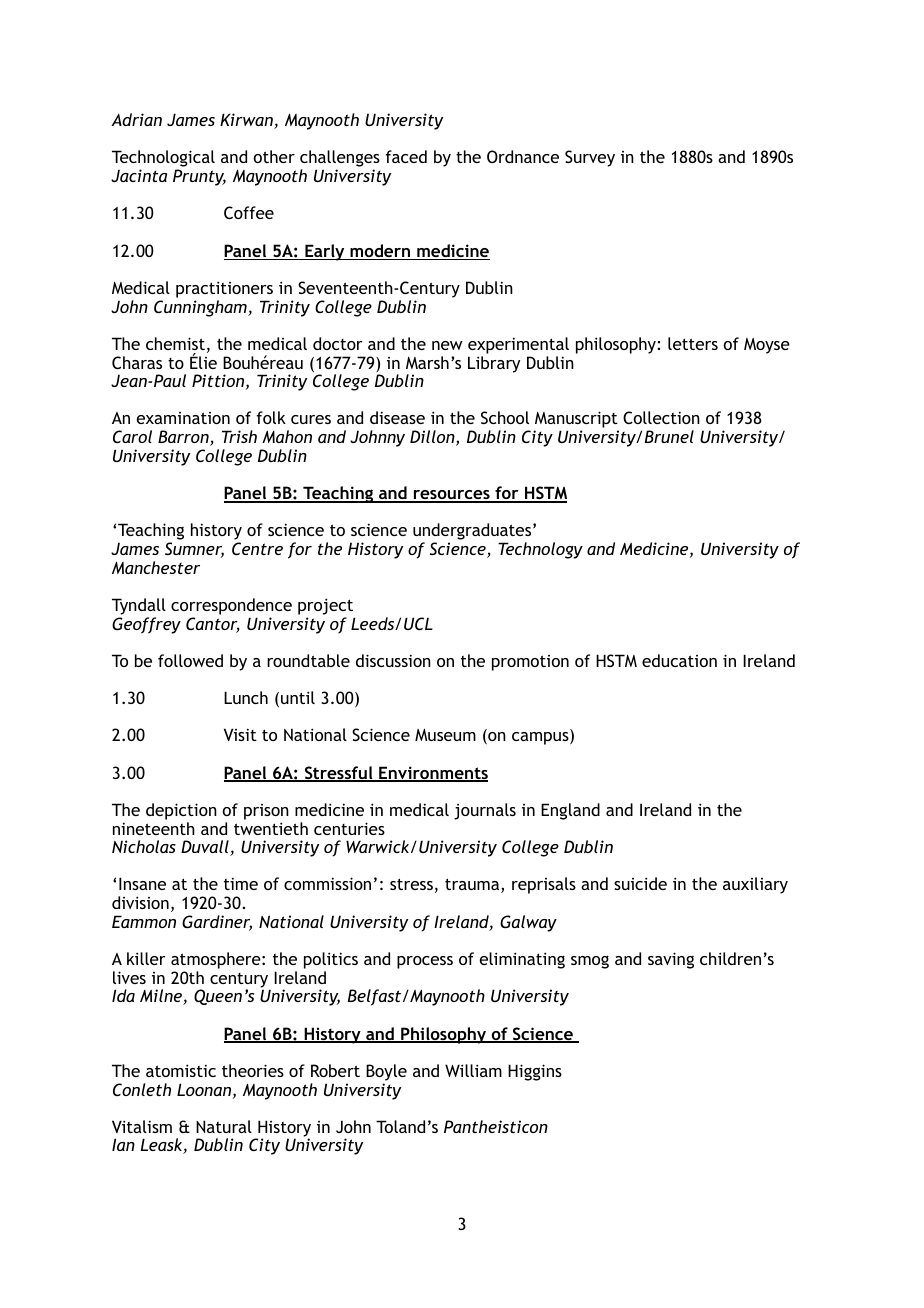 The image size is (924, 1308). What do you see at coordinates (535, 1072) in the document?
I see `Higgins` at bounding box center [535, 1072].
